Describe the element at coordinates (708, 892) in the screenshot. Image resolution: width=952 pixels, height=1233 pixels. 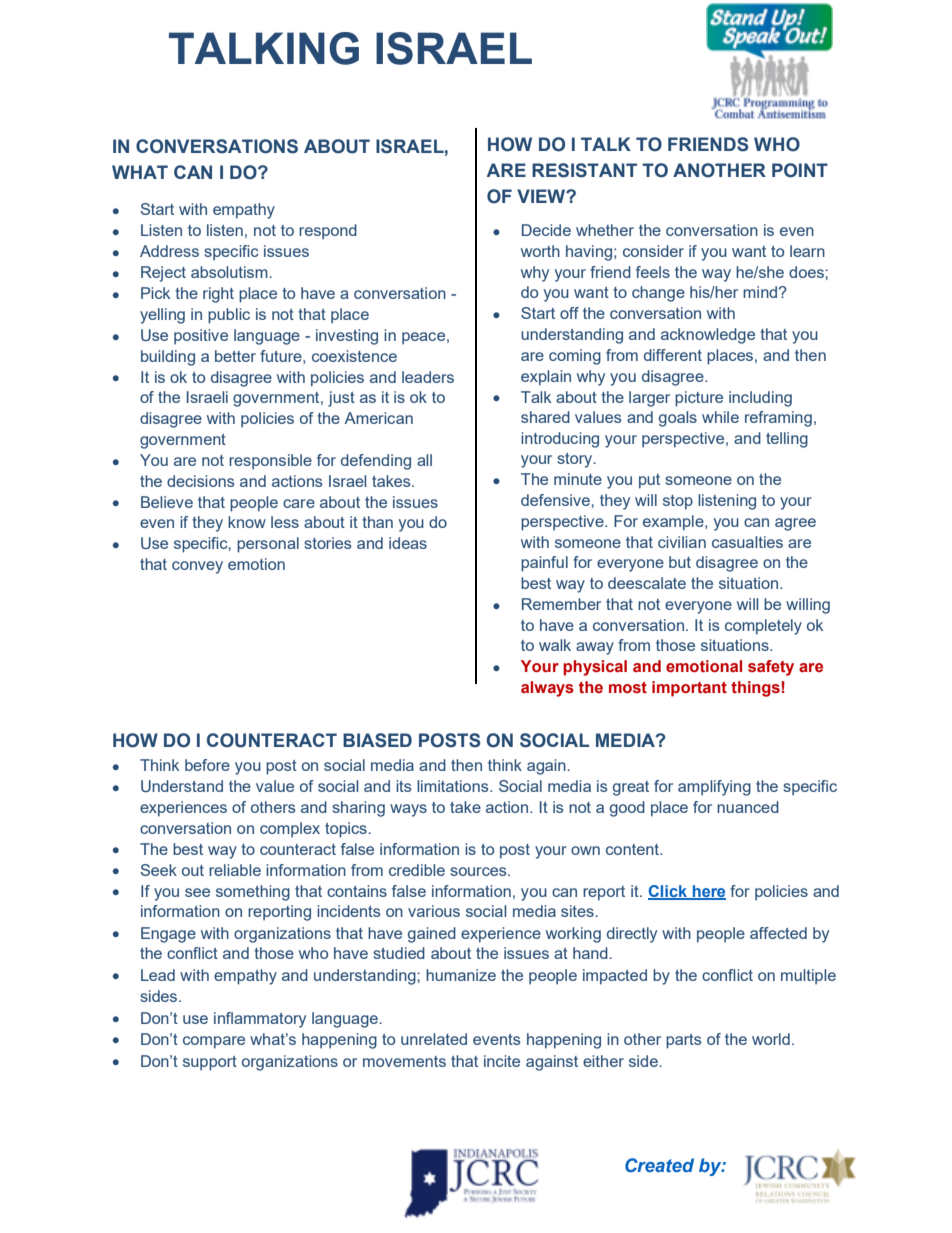
I see `here` at that location.
